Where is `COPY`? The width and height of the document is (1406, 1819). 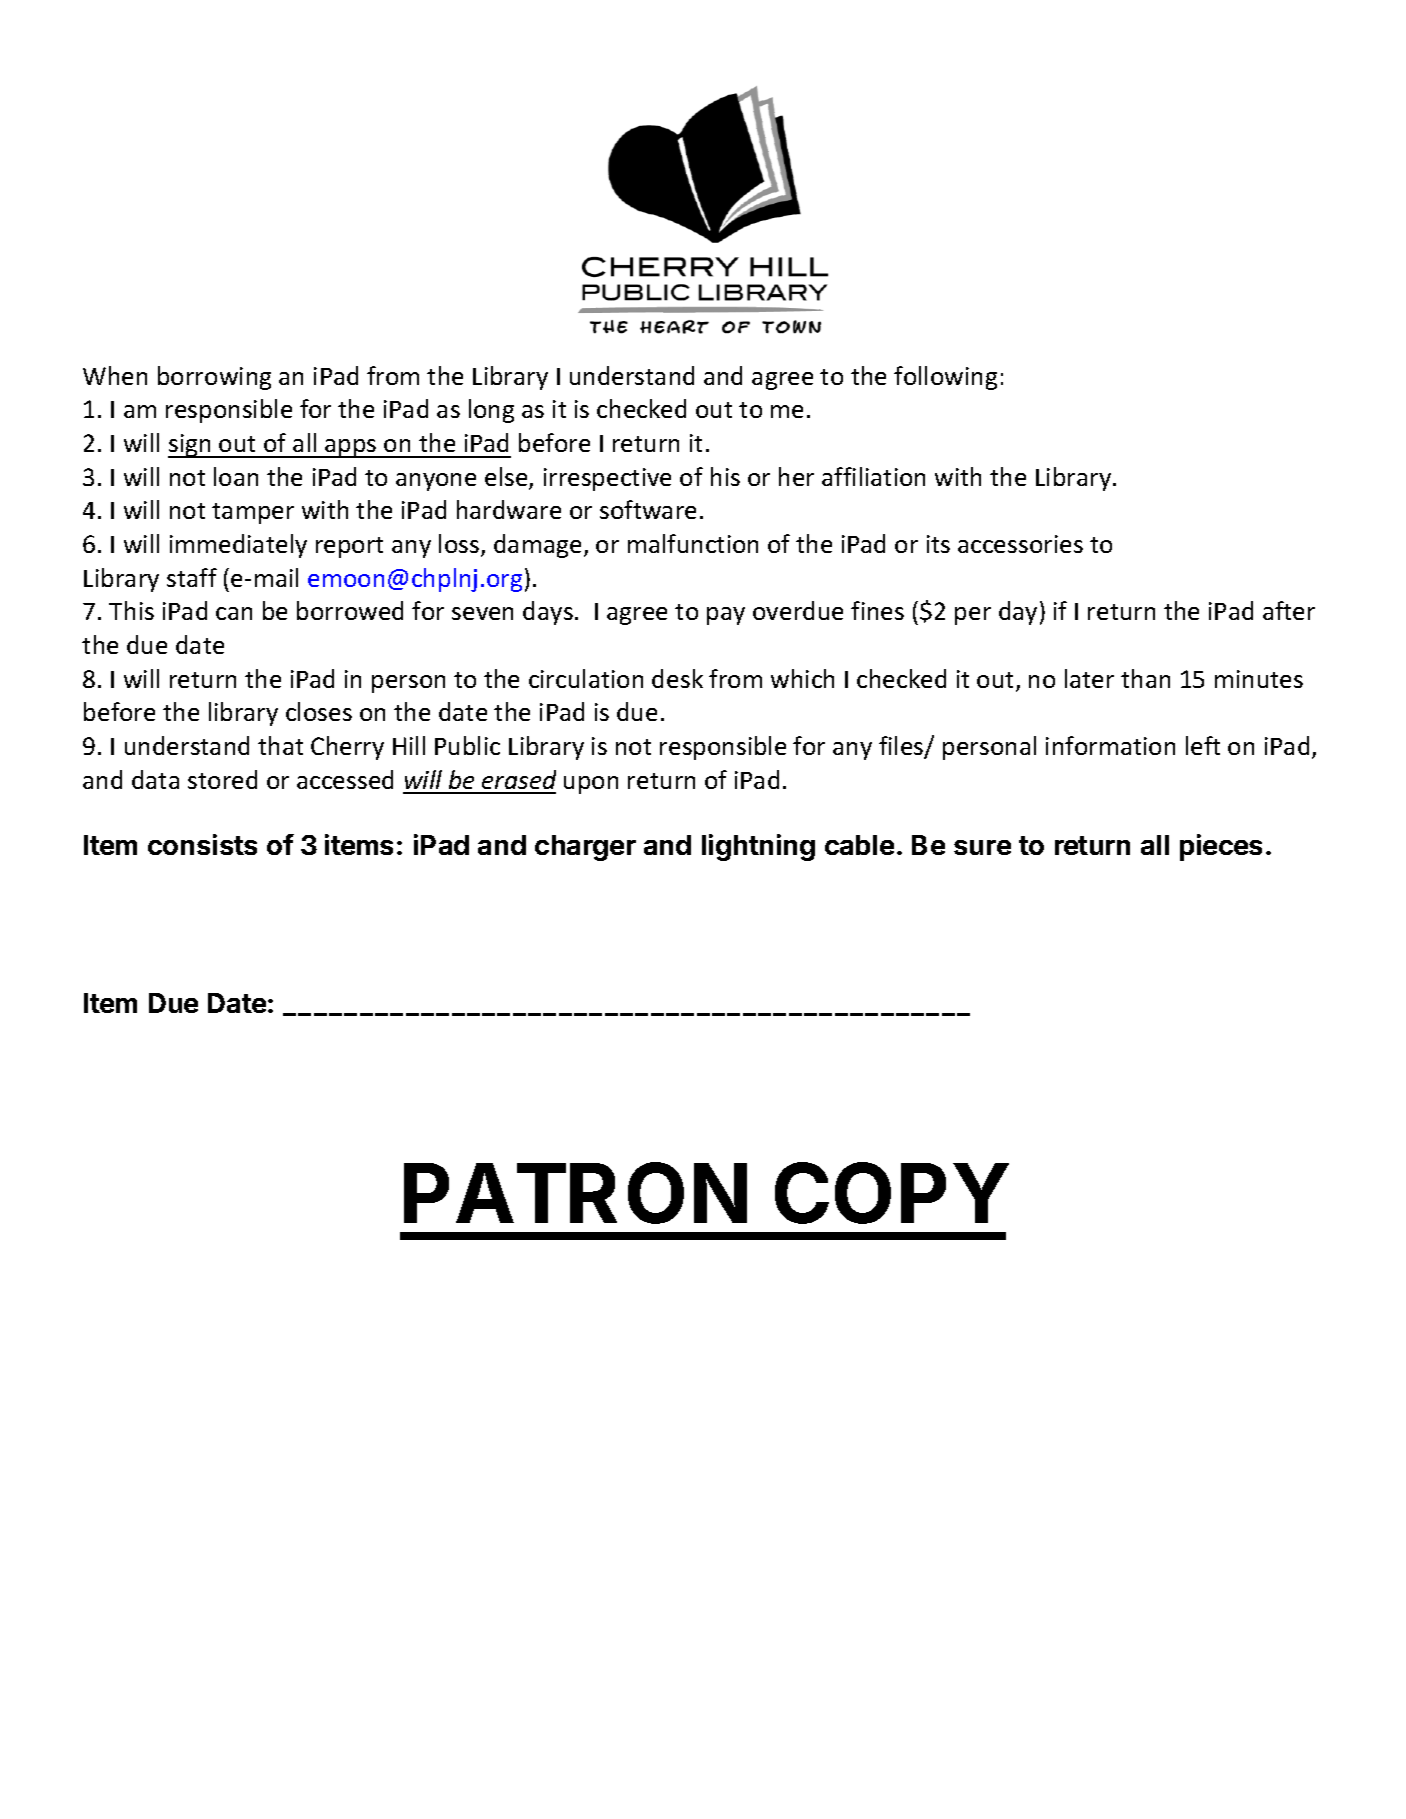 COPY is located at coordinates (891, 1193).
